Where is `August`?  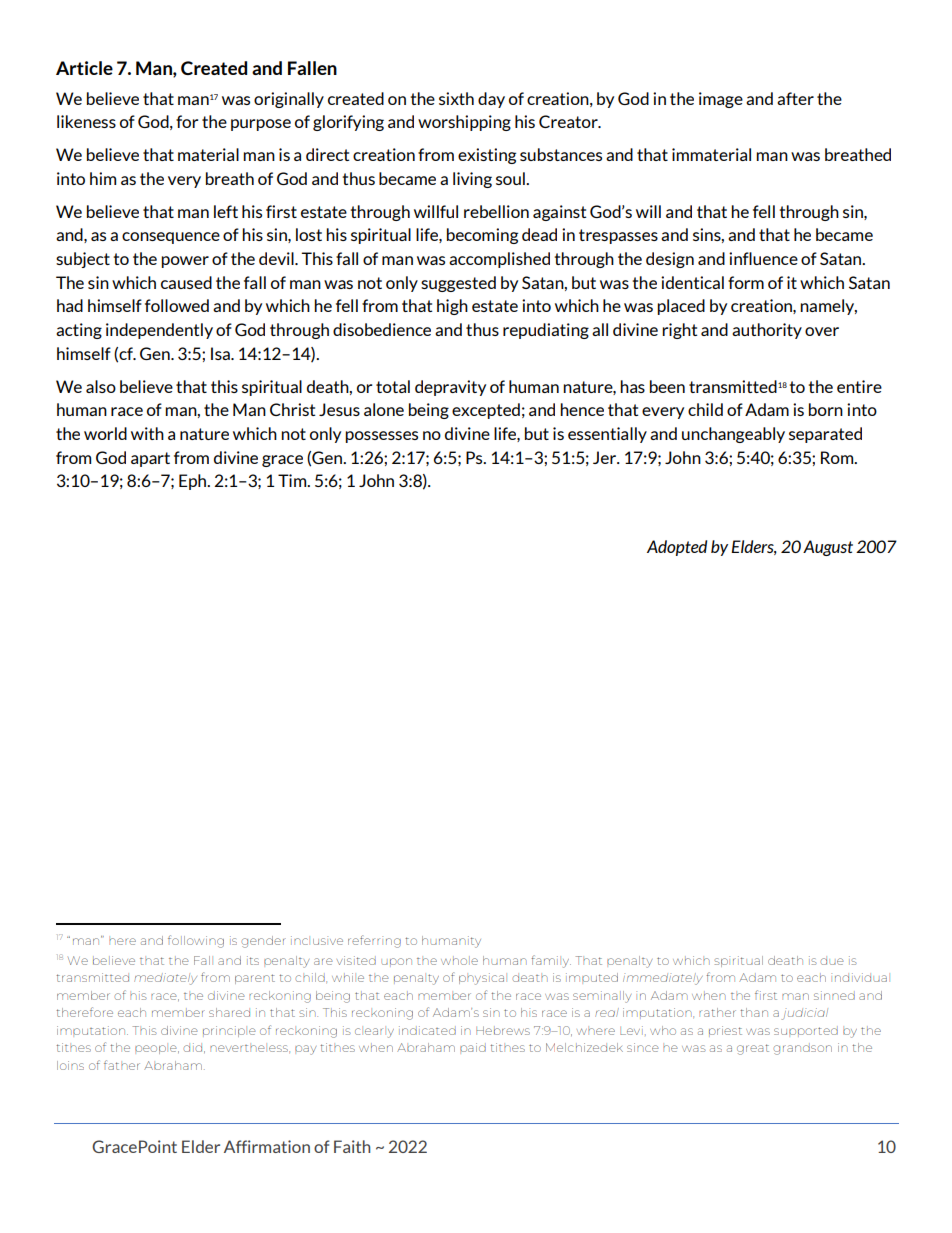 August is located at coordinates (828, 548).
